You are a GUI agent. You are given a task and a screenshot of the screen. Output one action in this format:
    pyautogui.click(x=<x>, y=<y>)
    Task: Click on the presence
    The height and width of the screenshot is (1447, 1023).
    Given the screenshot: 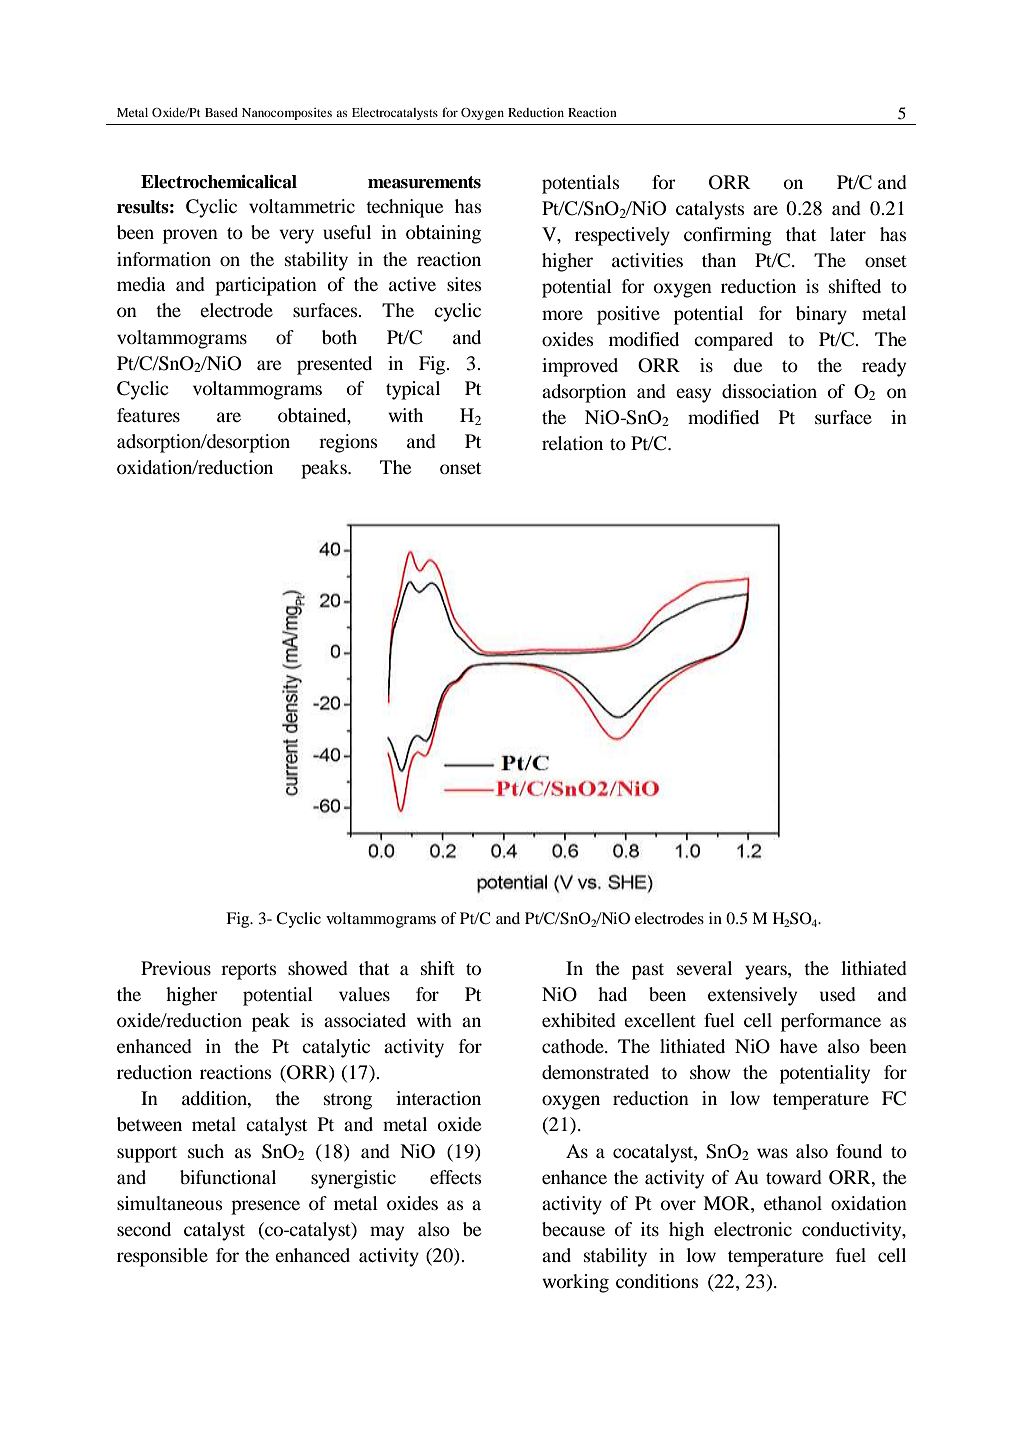 What is the action you would take?
    pyautogui.click(x=265, y=1207)
